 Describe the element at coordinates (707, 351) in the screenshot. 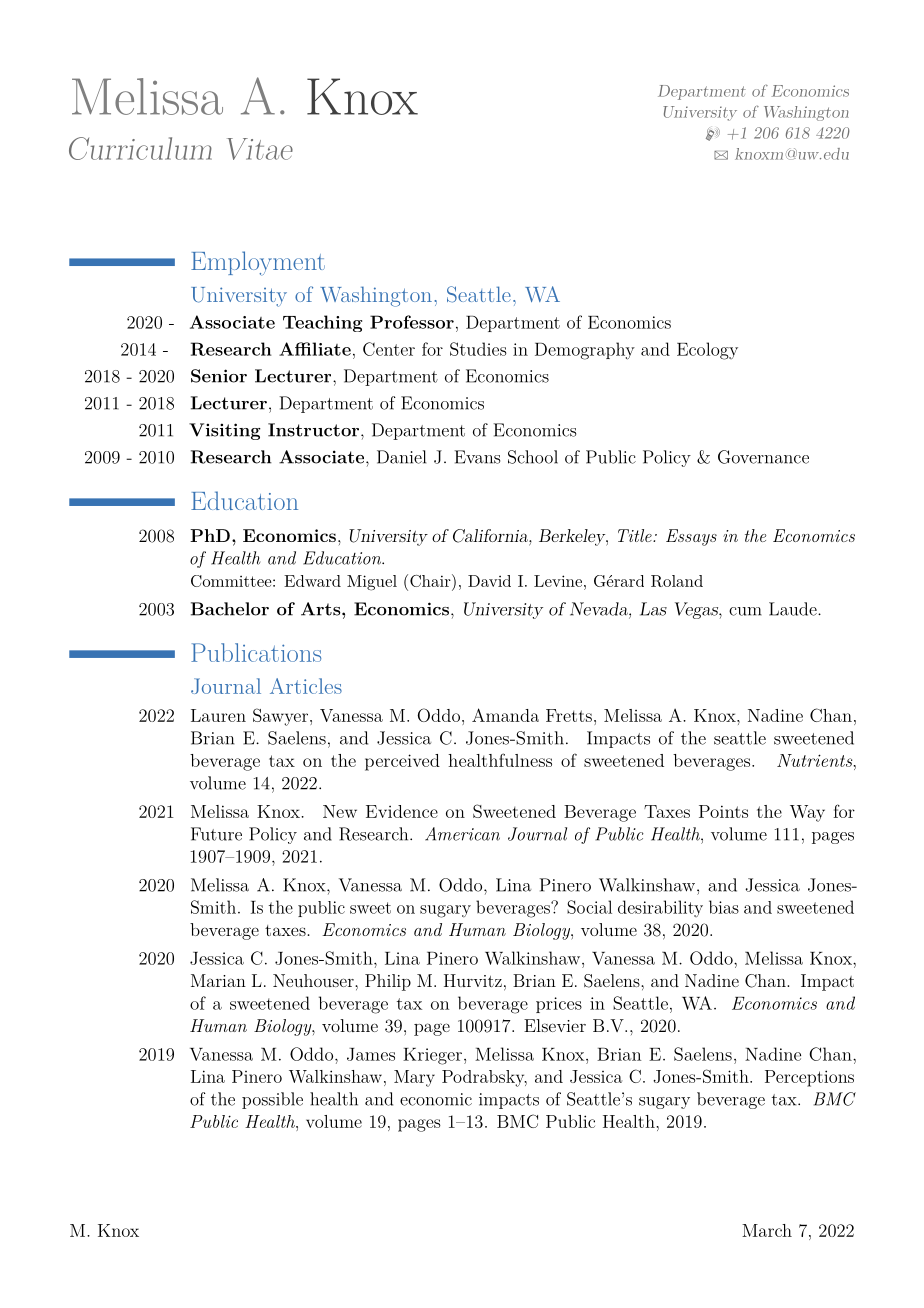

I see `Ecology` at that location.
